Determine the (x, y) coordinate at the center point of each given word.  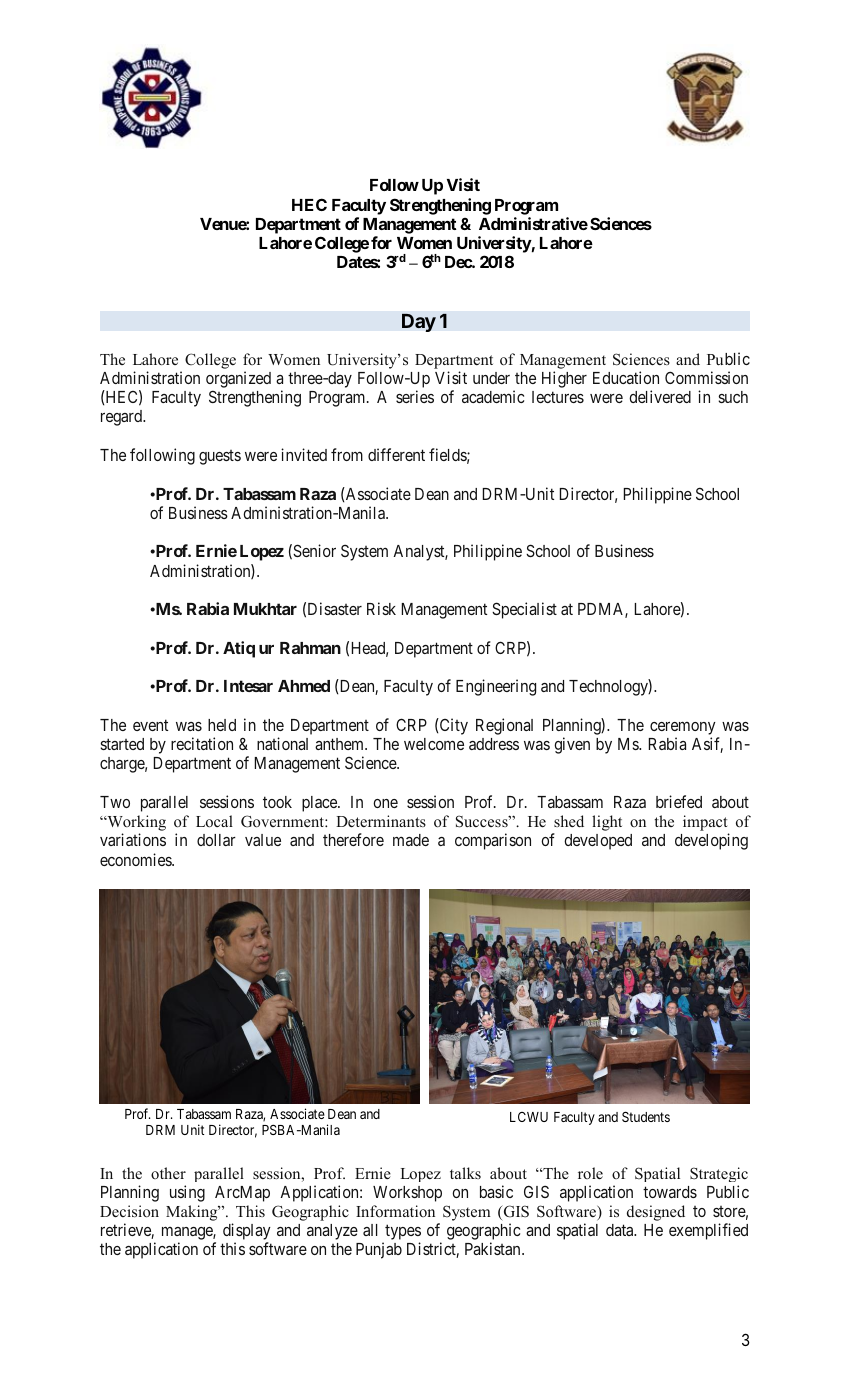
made (411, 840)
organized (238, 381)
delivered (660, 396)
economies (136, 859)
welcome (434, 744)
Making (193, 1213)
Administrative (533, 223)
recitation (202, 743)
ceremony (684, 730)
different (396, 454)
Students (646, 1116)
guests (220, 457)
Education (626, 377)
